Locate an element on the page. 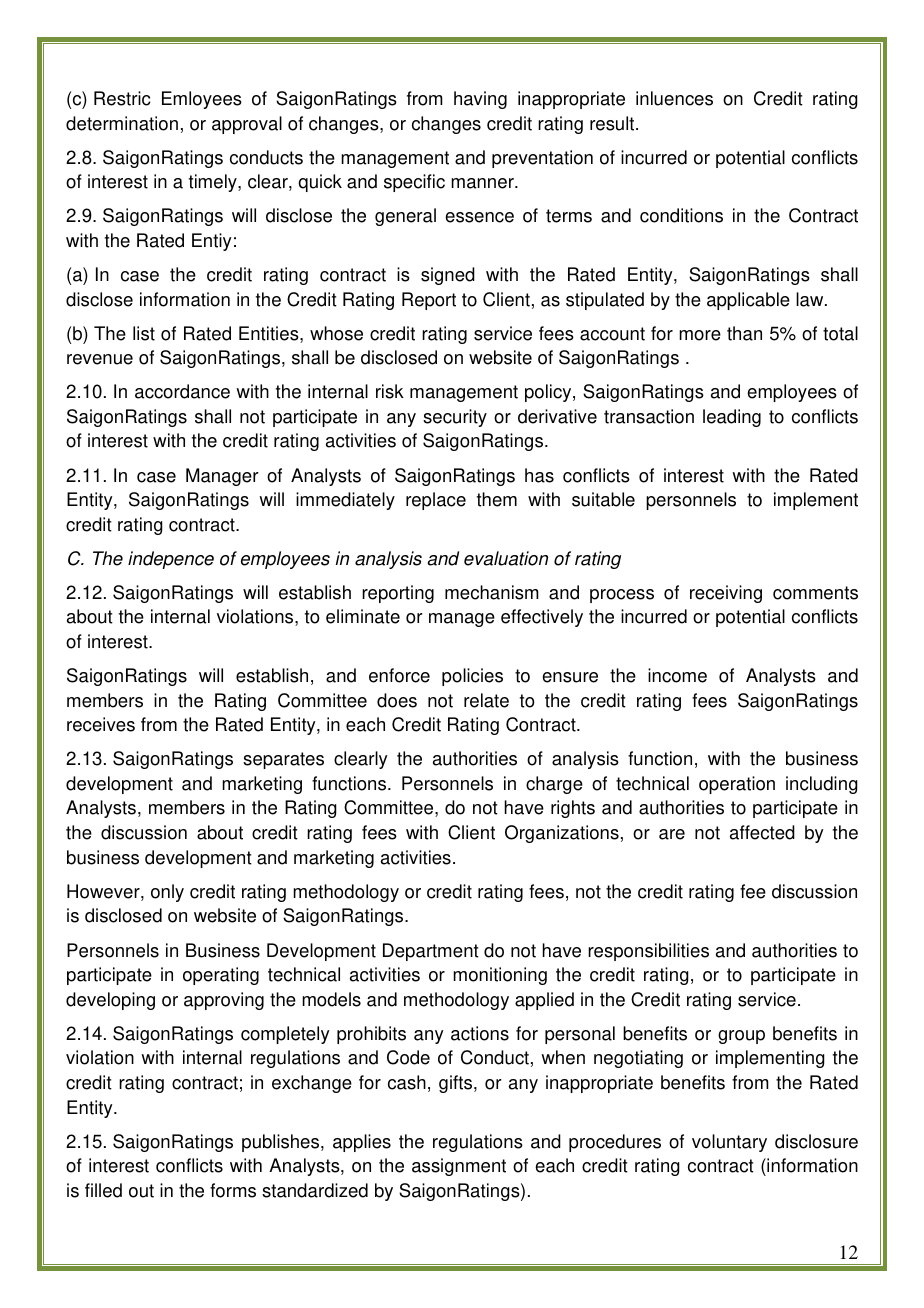 The height and width of the page is (1308, 924). conditions is located at coordinates (681, 215).
